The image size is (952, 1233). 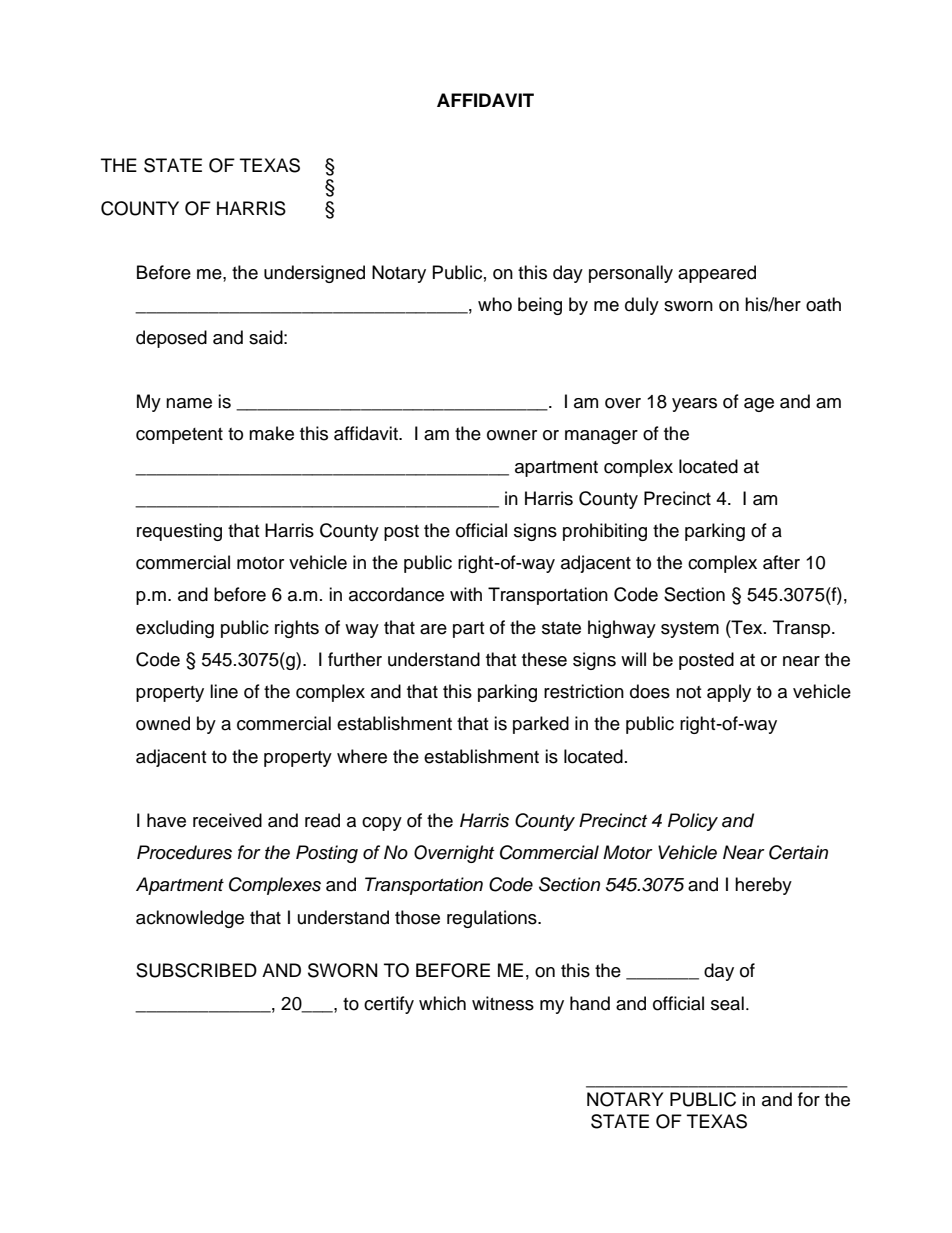 I want to click on Policy, so click(x=693, y=822).
